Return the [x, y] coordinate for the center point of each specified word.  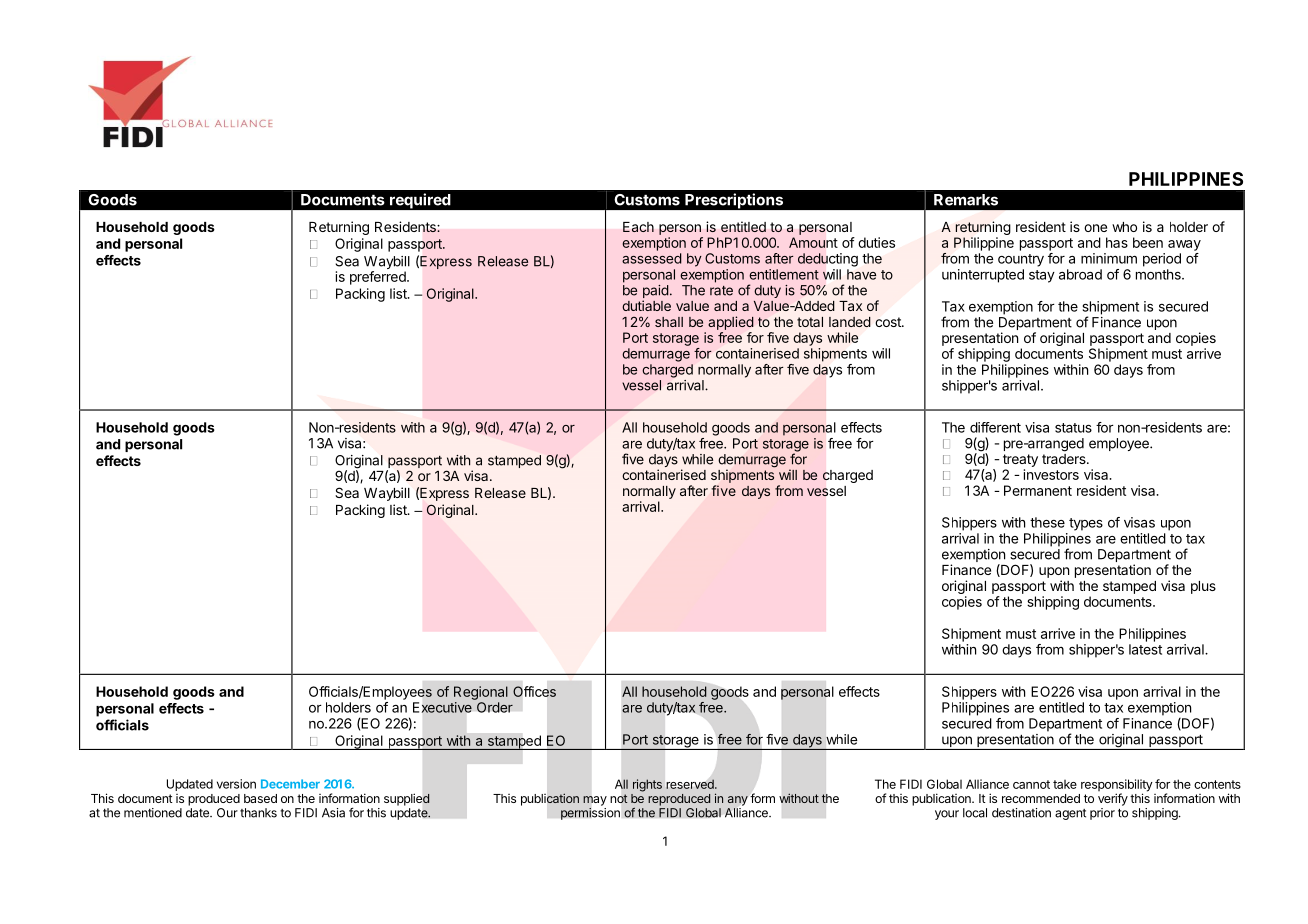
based [260, 798]
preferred [379, 278]
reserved [691, 784]
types [1086, 524]
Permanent [1038, 490]
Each [638, 227]
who [1124, 227]
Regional [481, 693]
